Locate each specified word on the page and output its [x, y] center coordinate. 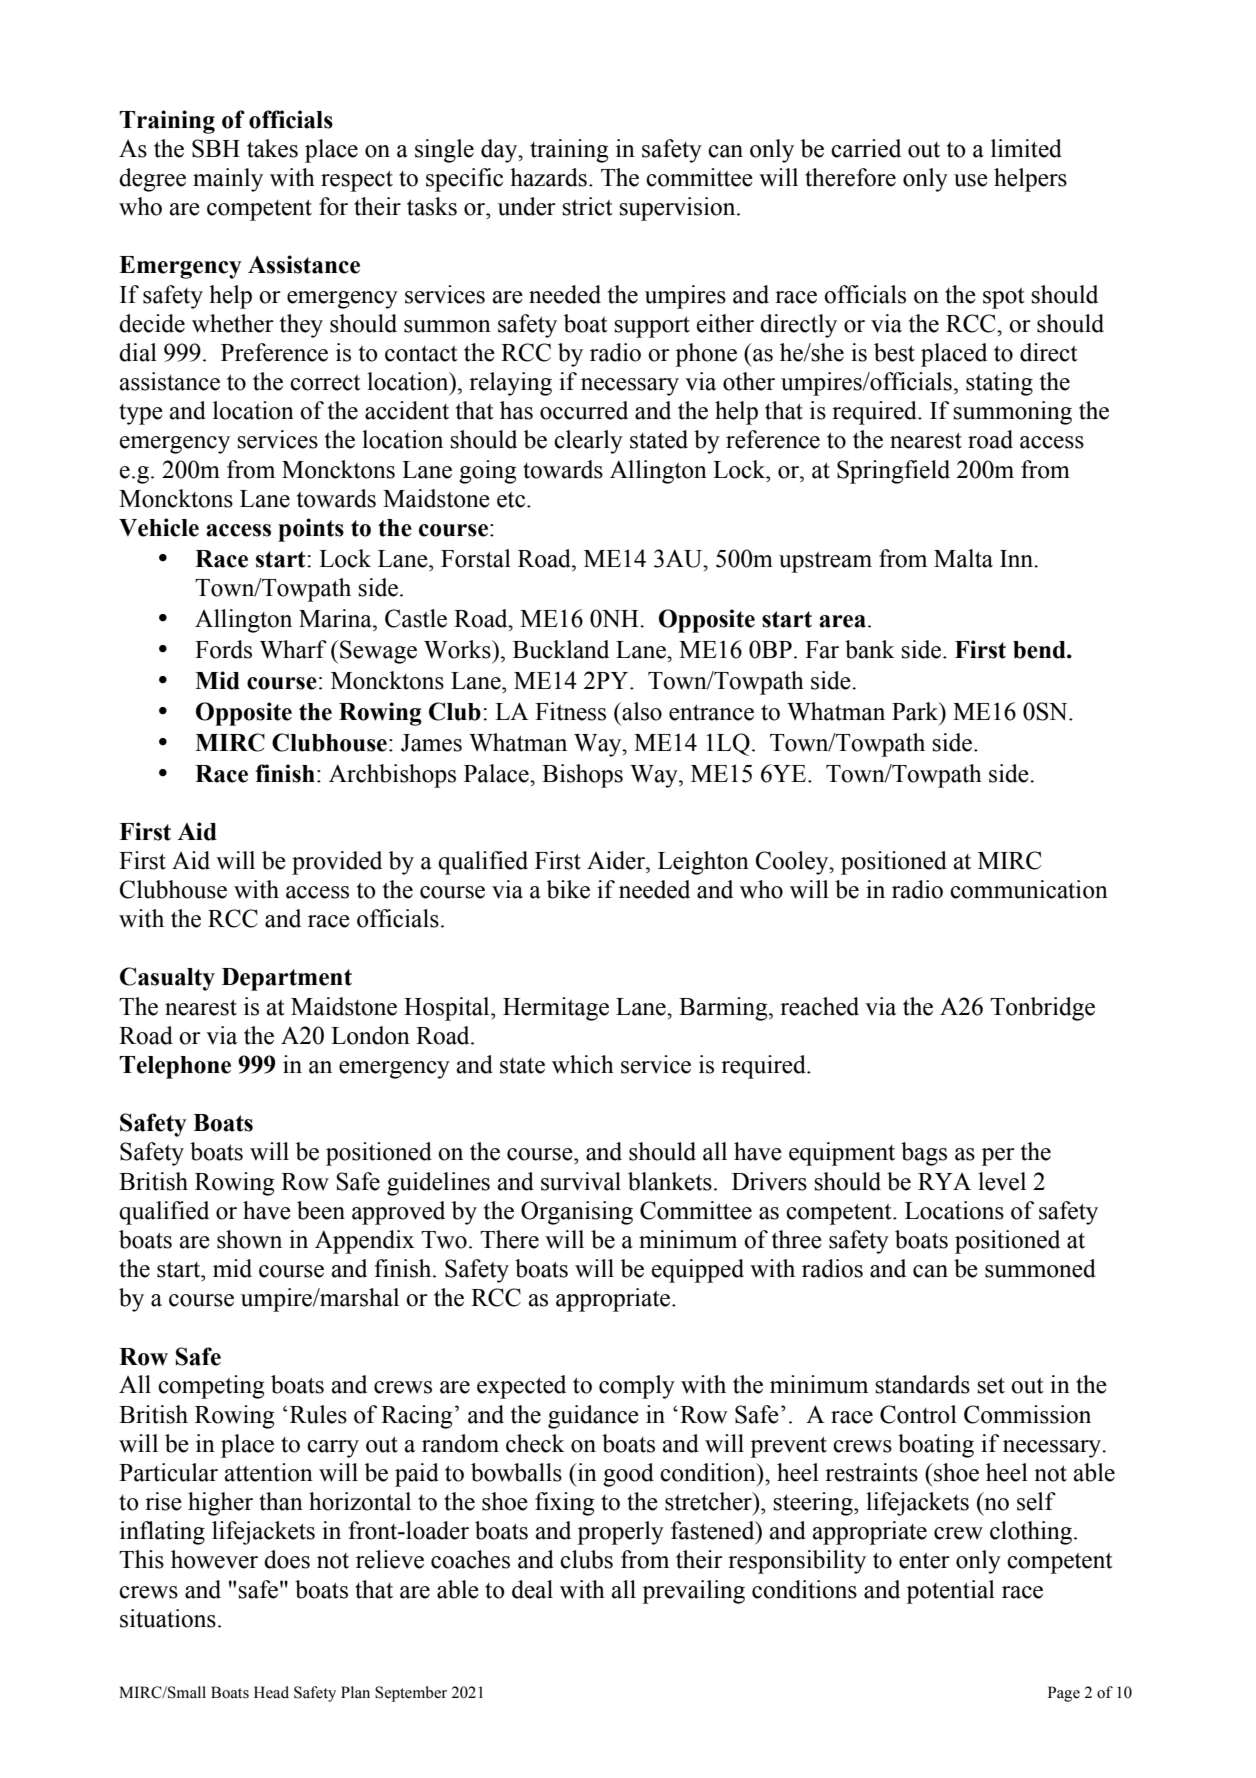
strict [587, 206]
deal [532, 1589]
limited [1026, 148]
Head [271, 1692]
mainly [228, 180]
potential [950, 1592]
